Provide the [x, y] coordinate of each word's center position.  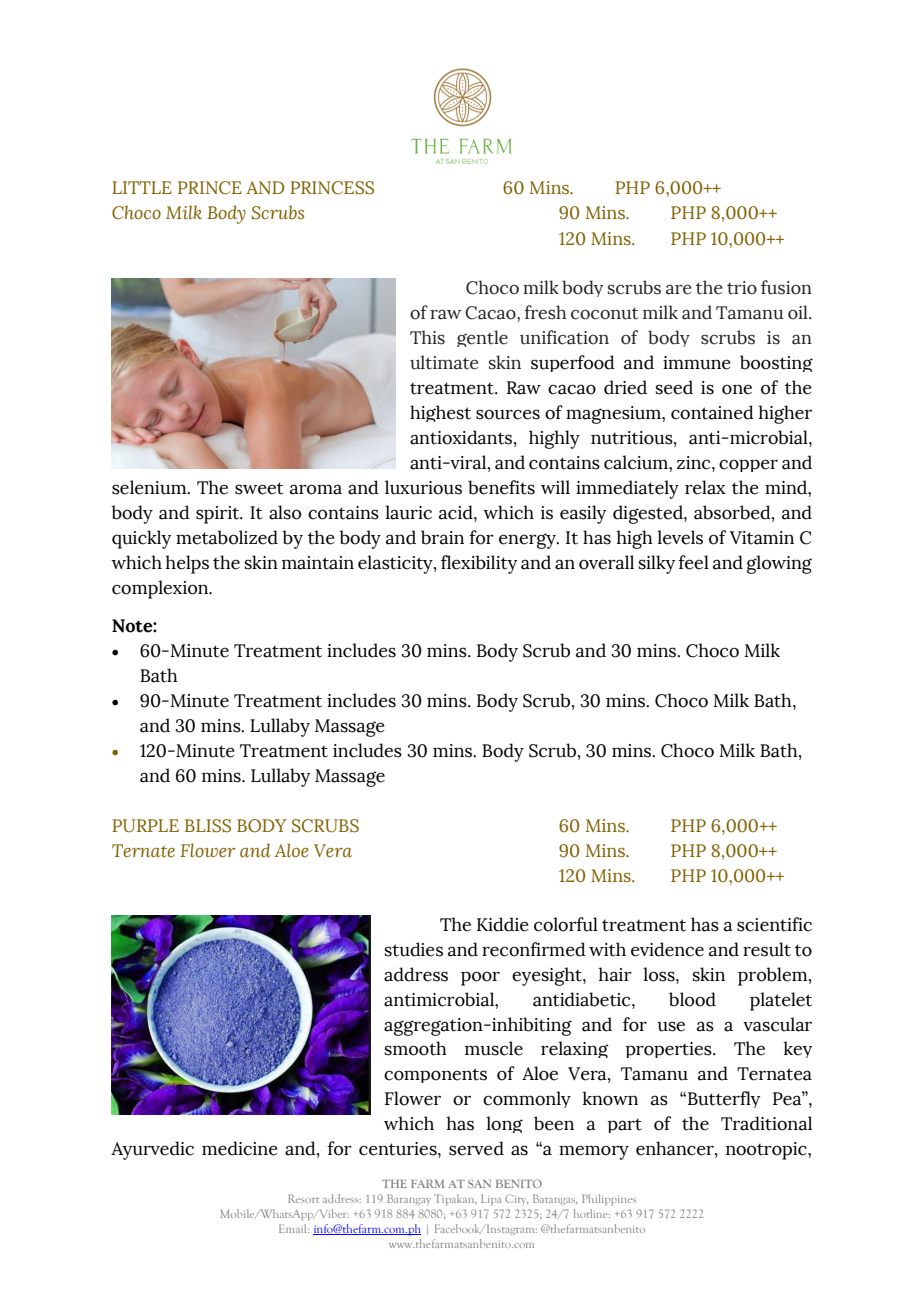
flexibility [479, 564]
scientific [774, 924]
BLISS [208, 826]
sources [508, 414]
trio [742, 288]
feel [693, 562]
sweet [259, 488]
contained [712, 412]
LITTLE [142, 187]
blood [692, 999]
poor [480, 978]
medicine [240, 1148]
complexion [161, 589]
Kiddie [503, 924]
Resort [303, 1198]
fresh [545, 312]
